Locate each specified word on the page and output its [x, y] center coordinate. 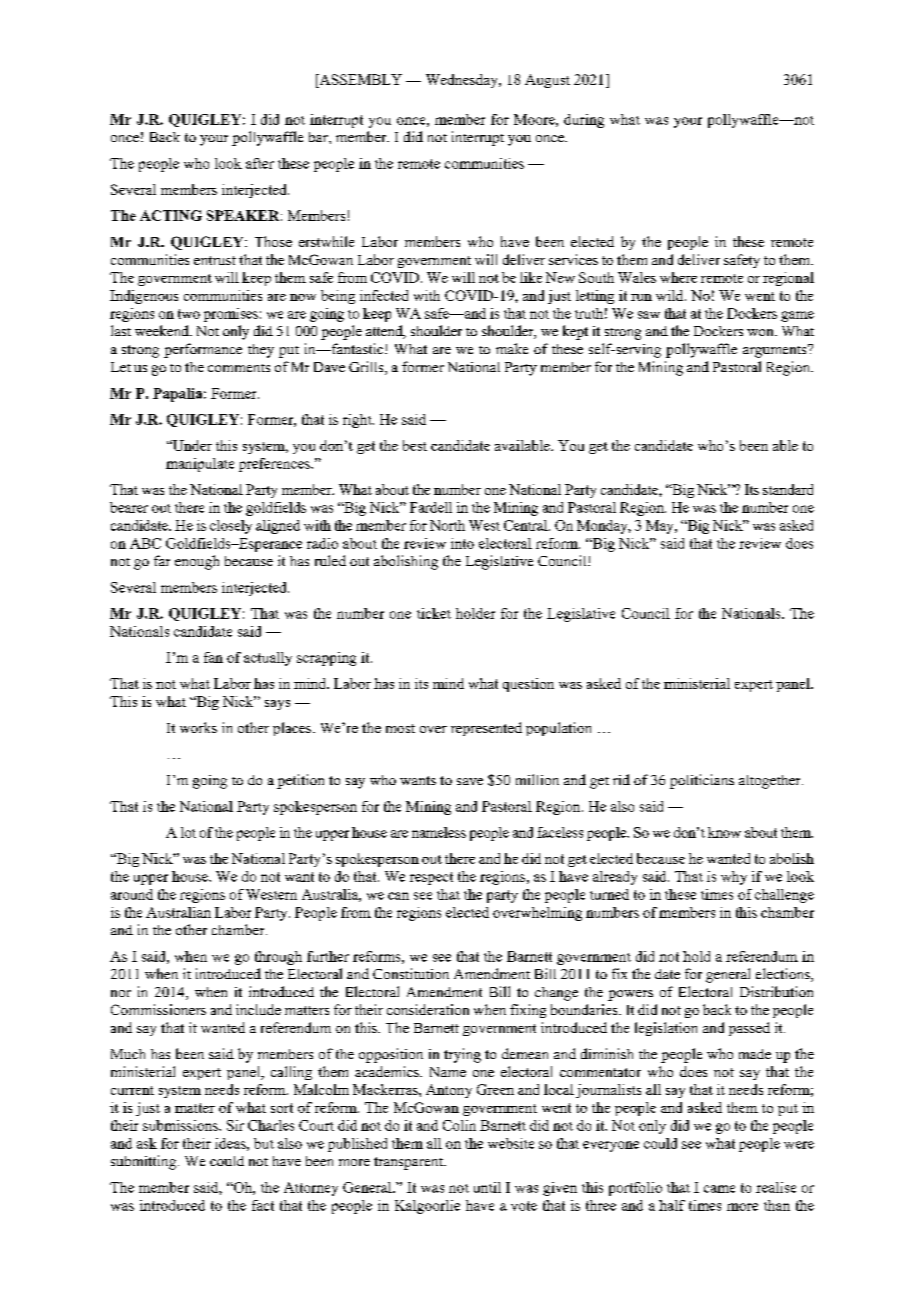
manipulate [200, 465]
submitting [145, 1162]
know [724, 832]
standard [788, 489]
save [470, 781]
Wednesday [463, 81]
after [260, 163]
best [415, 445]
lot [188, 832]
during [584, 121]
